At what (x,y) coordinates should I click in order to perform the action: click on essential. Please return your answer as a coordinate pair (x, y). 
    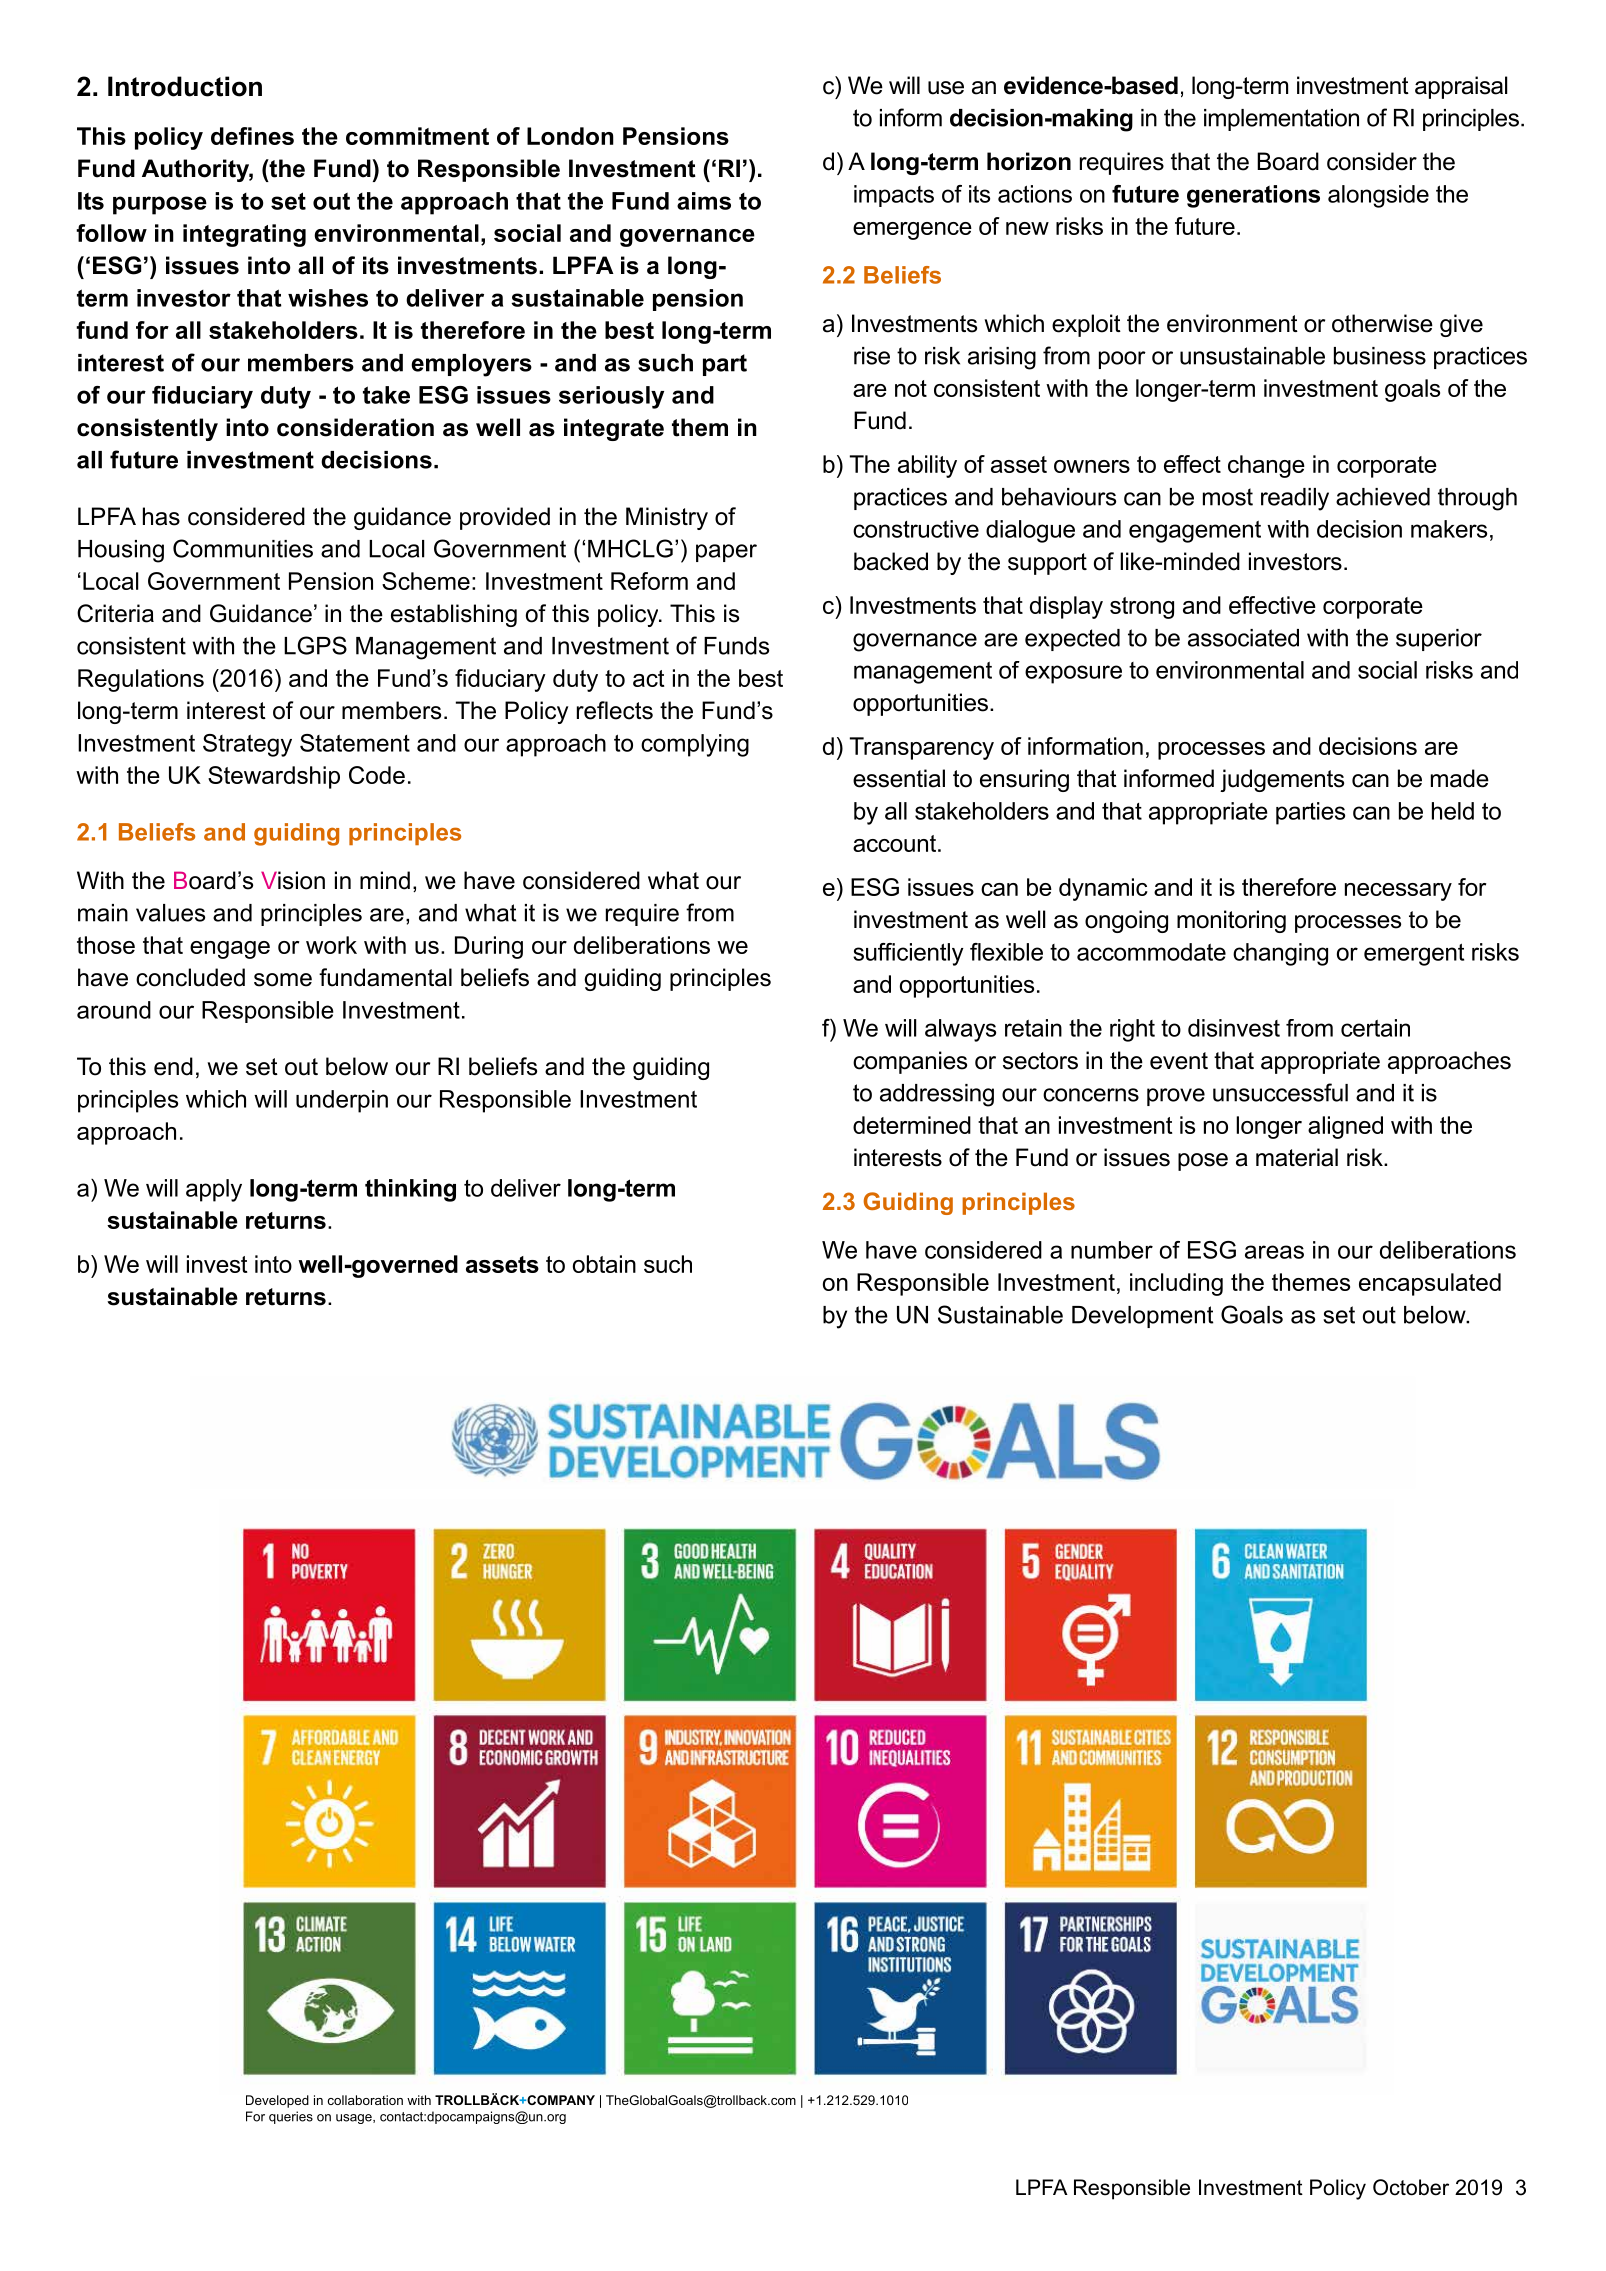
    Looking at the image, I should click on (899, 778).
